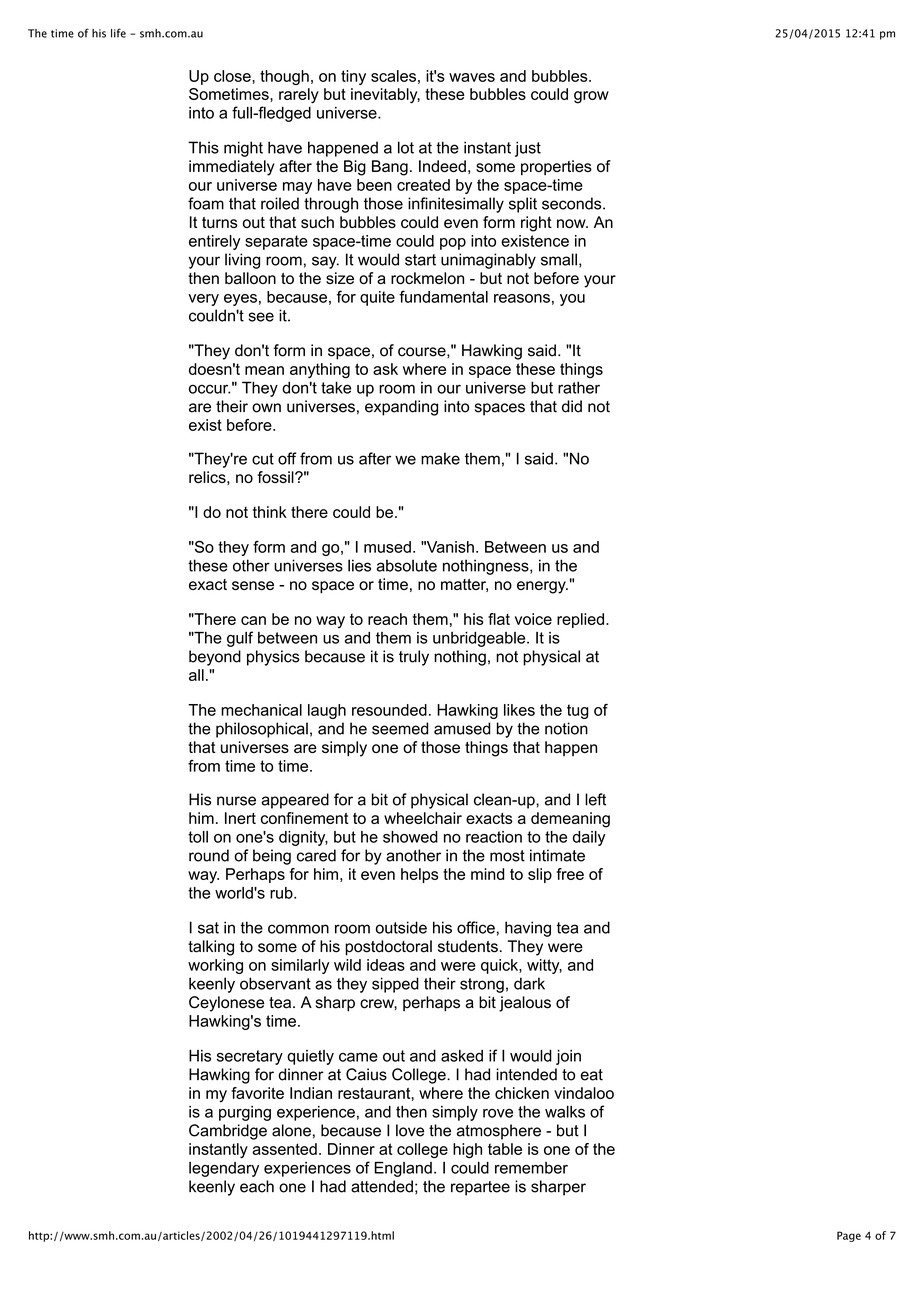 This image has height=1308, width=924. I want to click on reasons, so click(522, 298).
